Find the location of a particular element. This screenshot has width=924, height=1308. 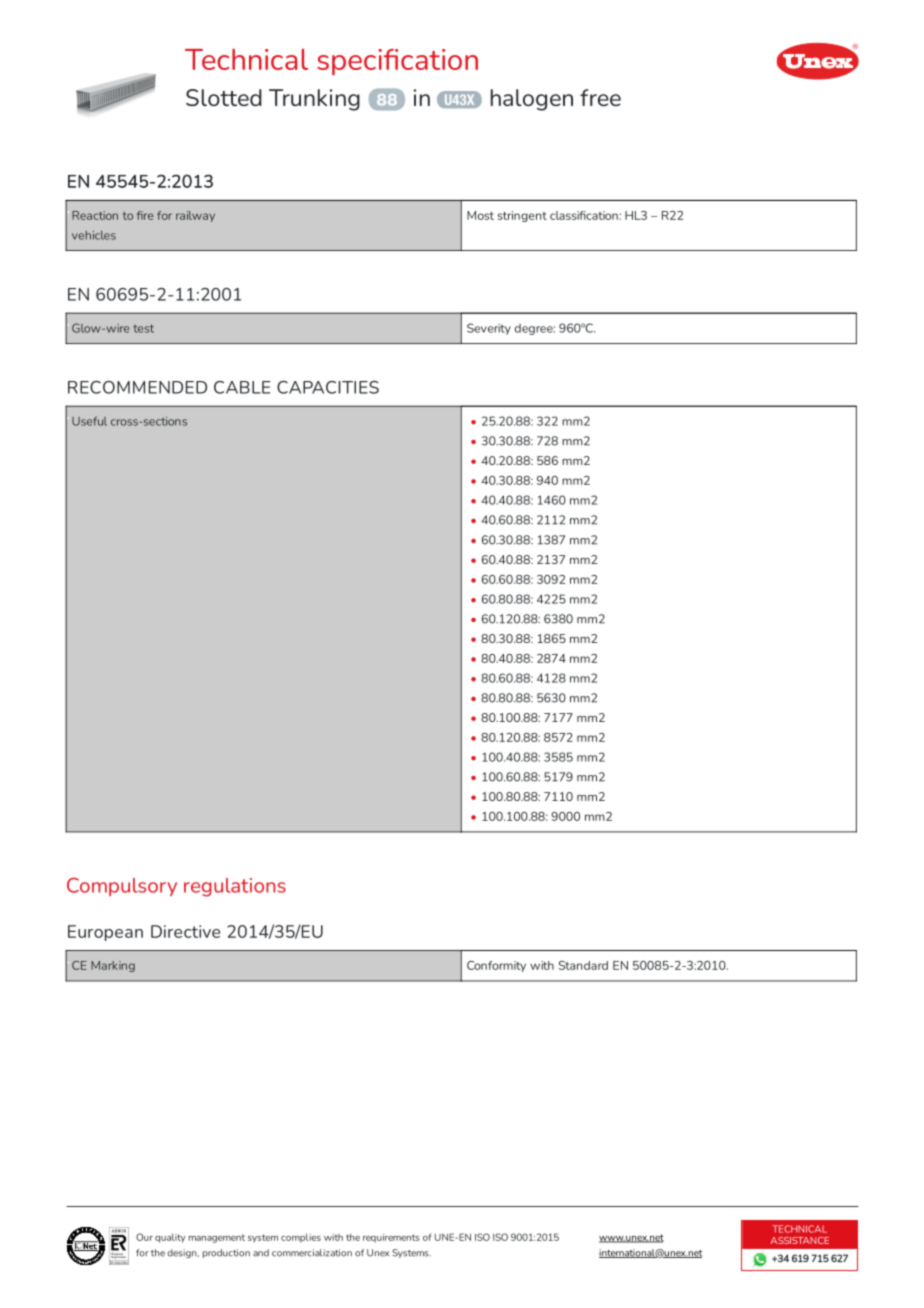

Standard is located at coordinates (583, 965).
